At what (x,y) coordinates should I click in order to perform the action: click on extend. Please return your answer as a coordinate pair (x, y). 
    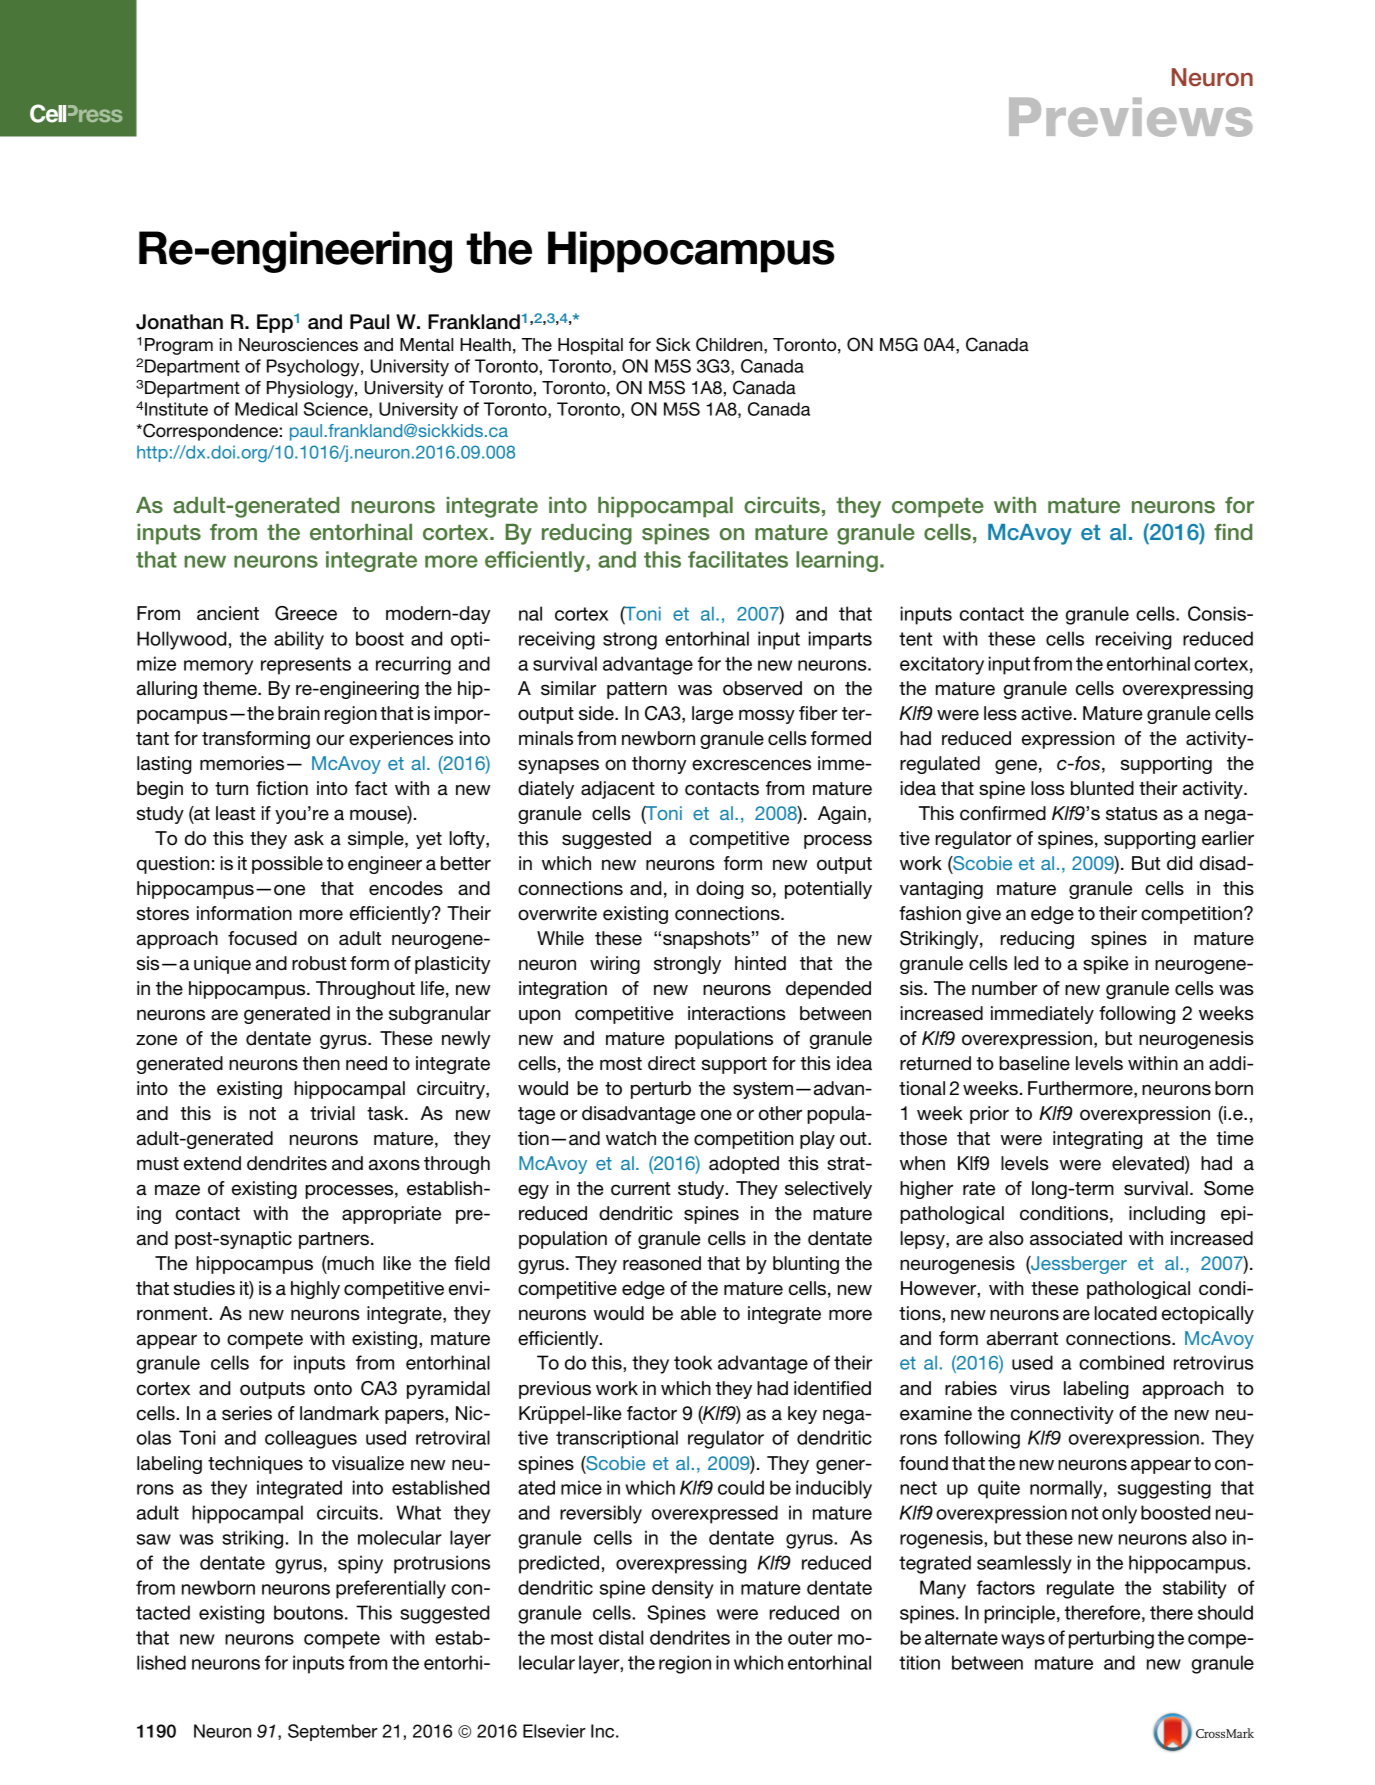
    Looking at the image, I should click on (212, 1163).
